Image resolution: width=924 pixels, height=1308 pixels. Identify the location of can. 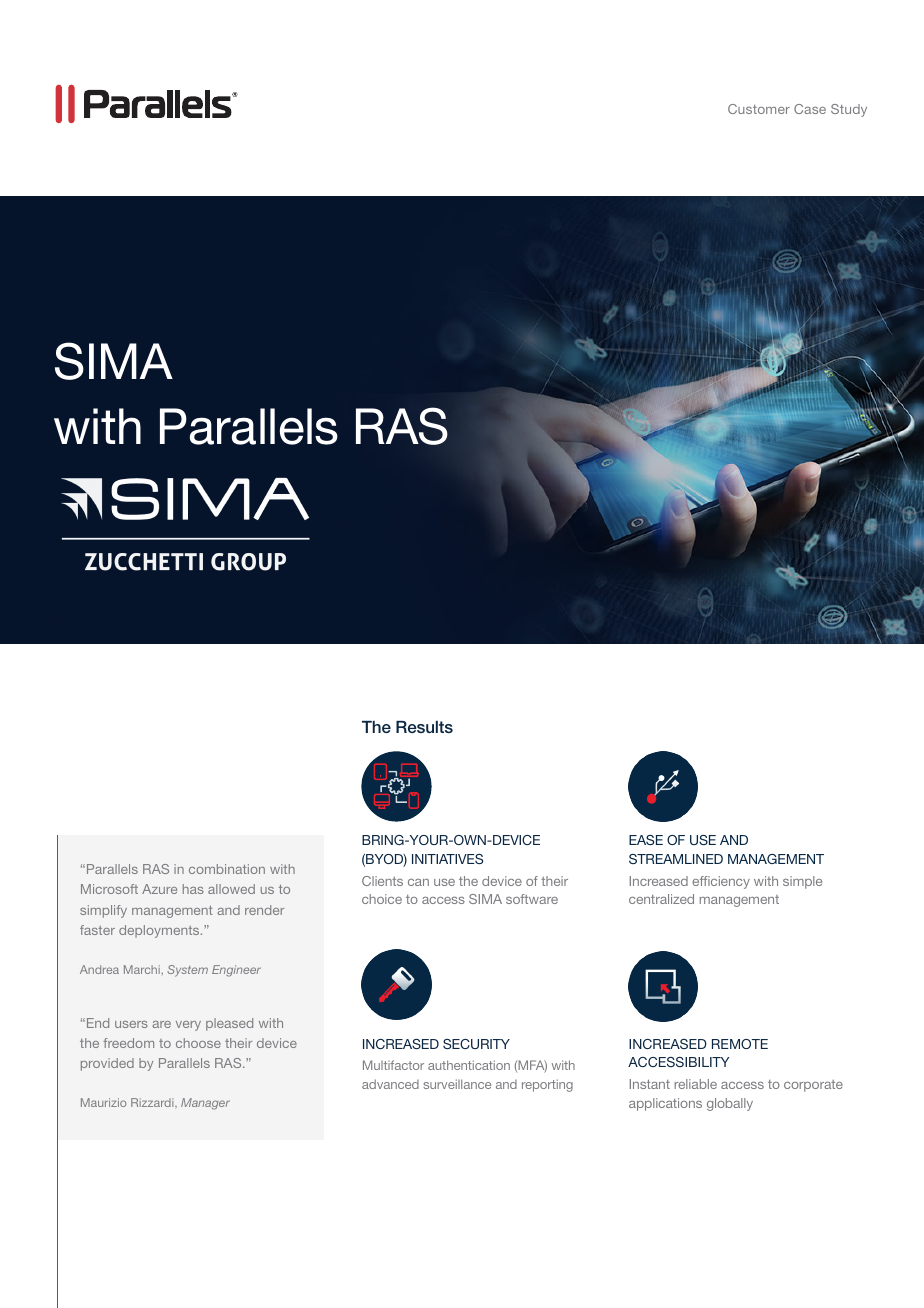
(418, 882).
